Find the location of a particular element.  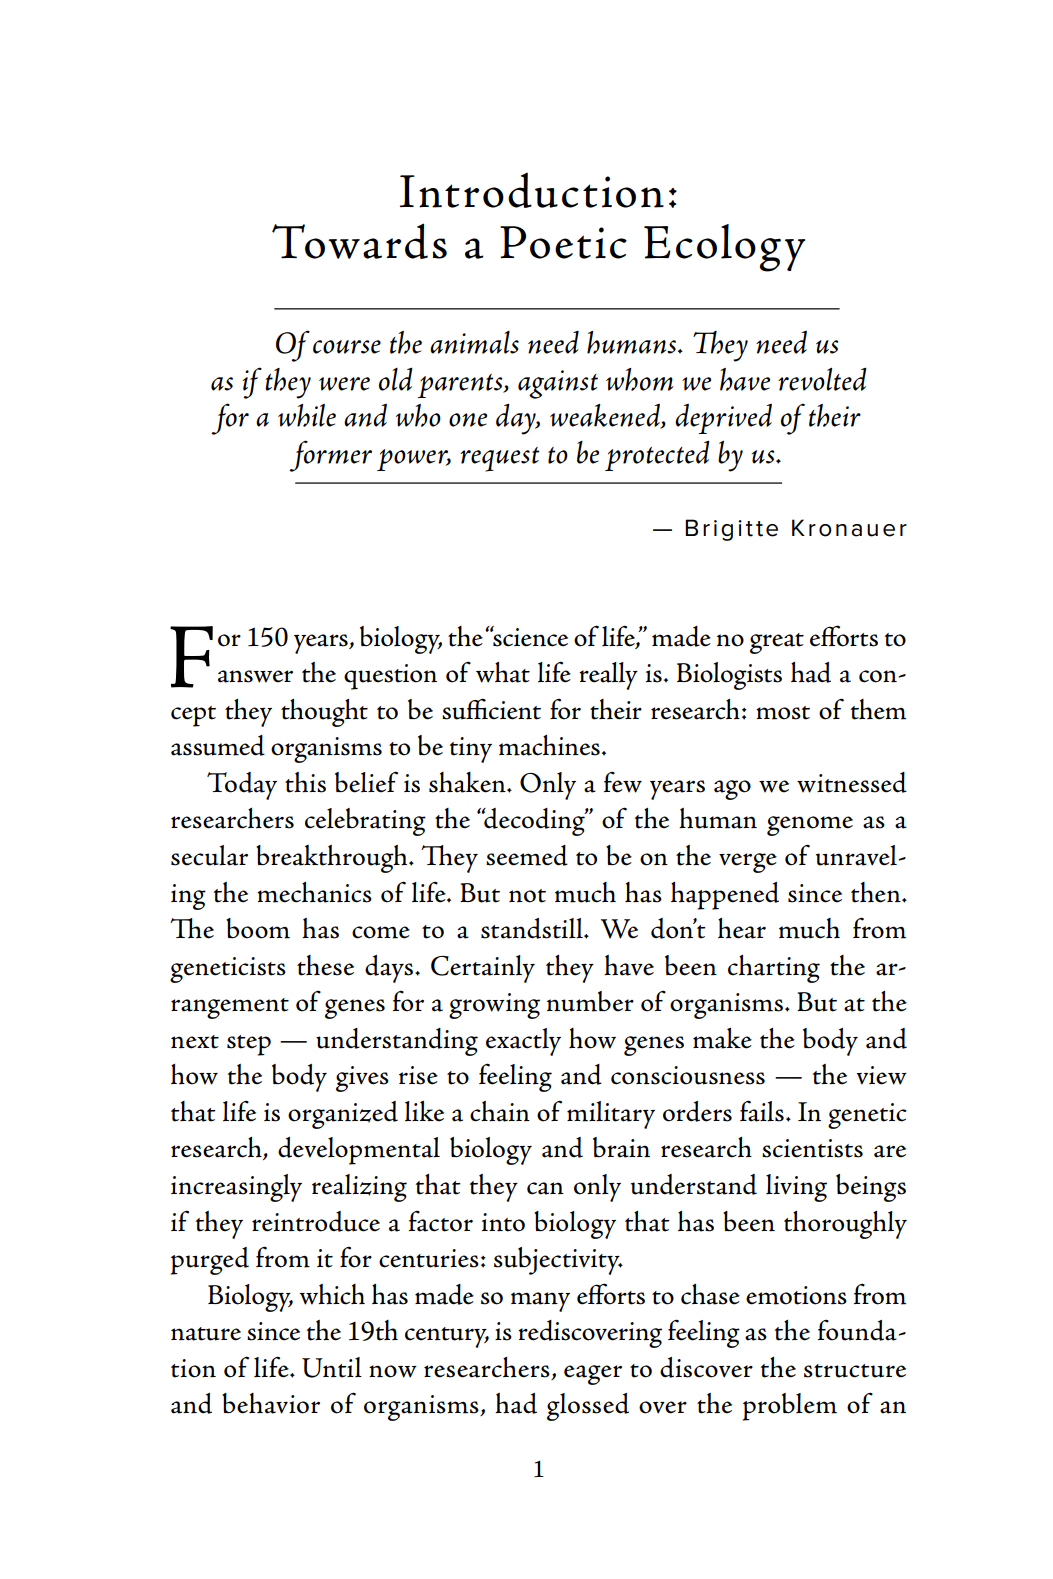

behavior is located at coordinates (271, 1403).
